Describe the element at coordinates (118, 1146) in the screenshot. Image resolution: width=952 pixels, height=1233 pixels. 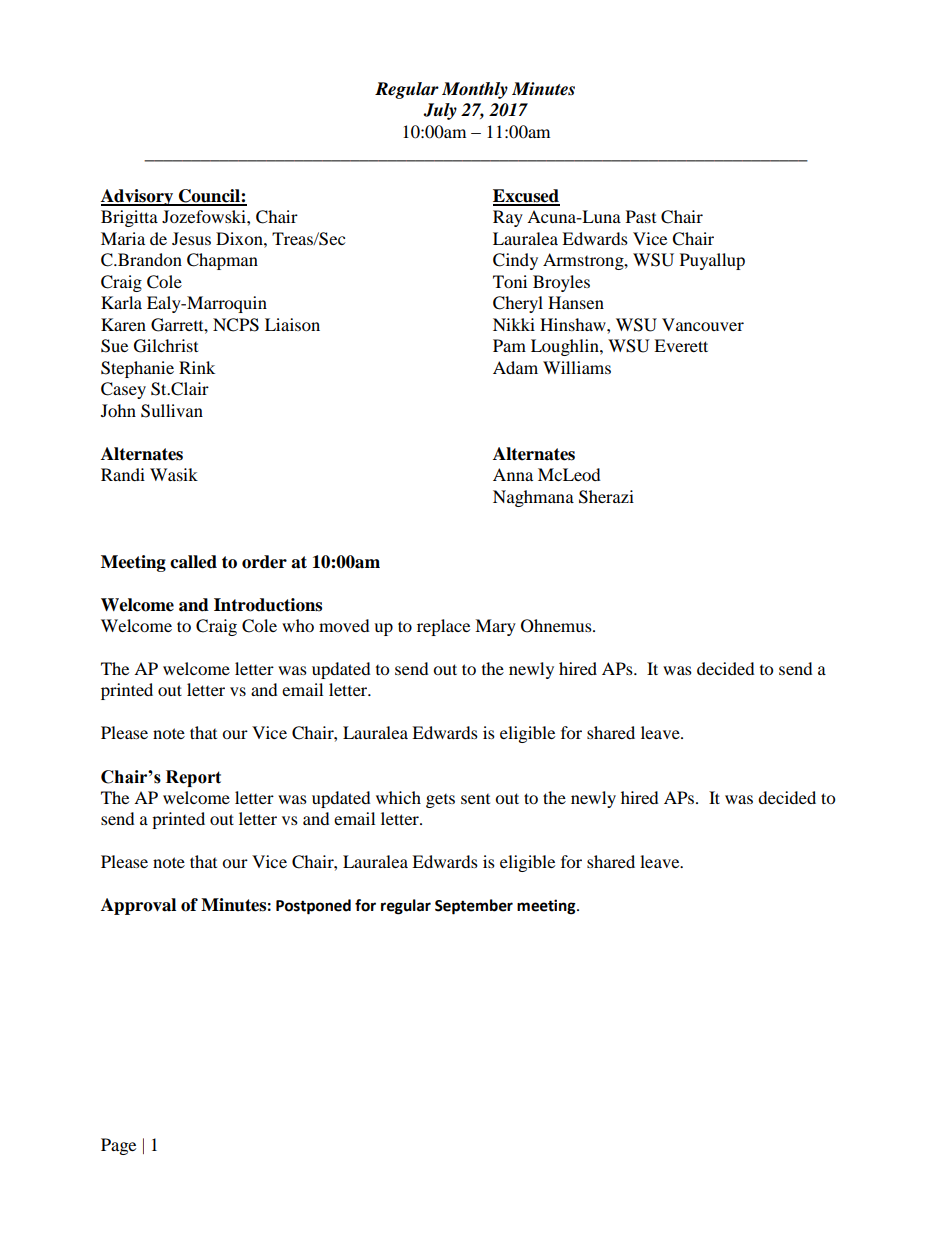
I see `Page` at that location.
